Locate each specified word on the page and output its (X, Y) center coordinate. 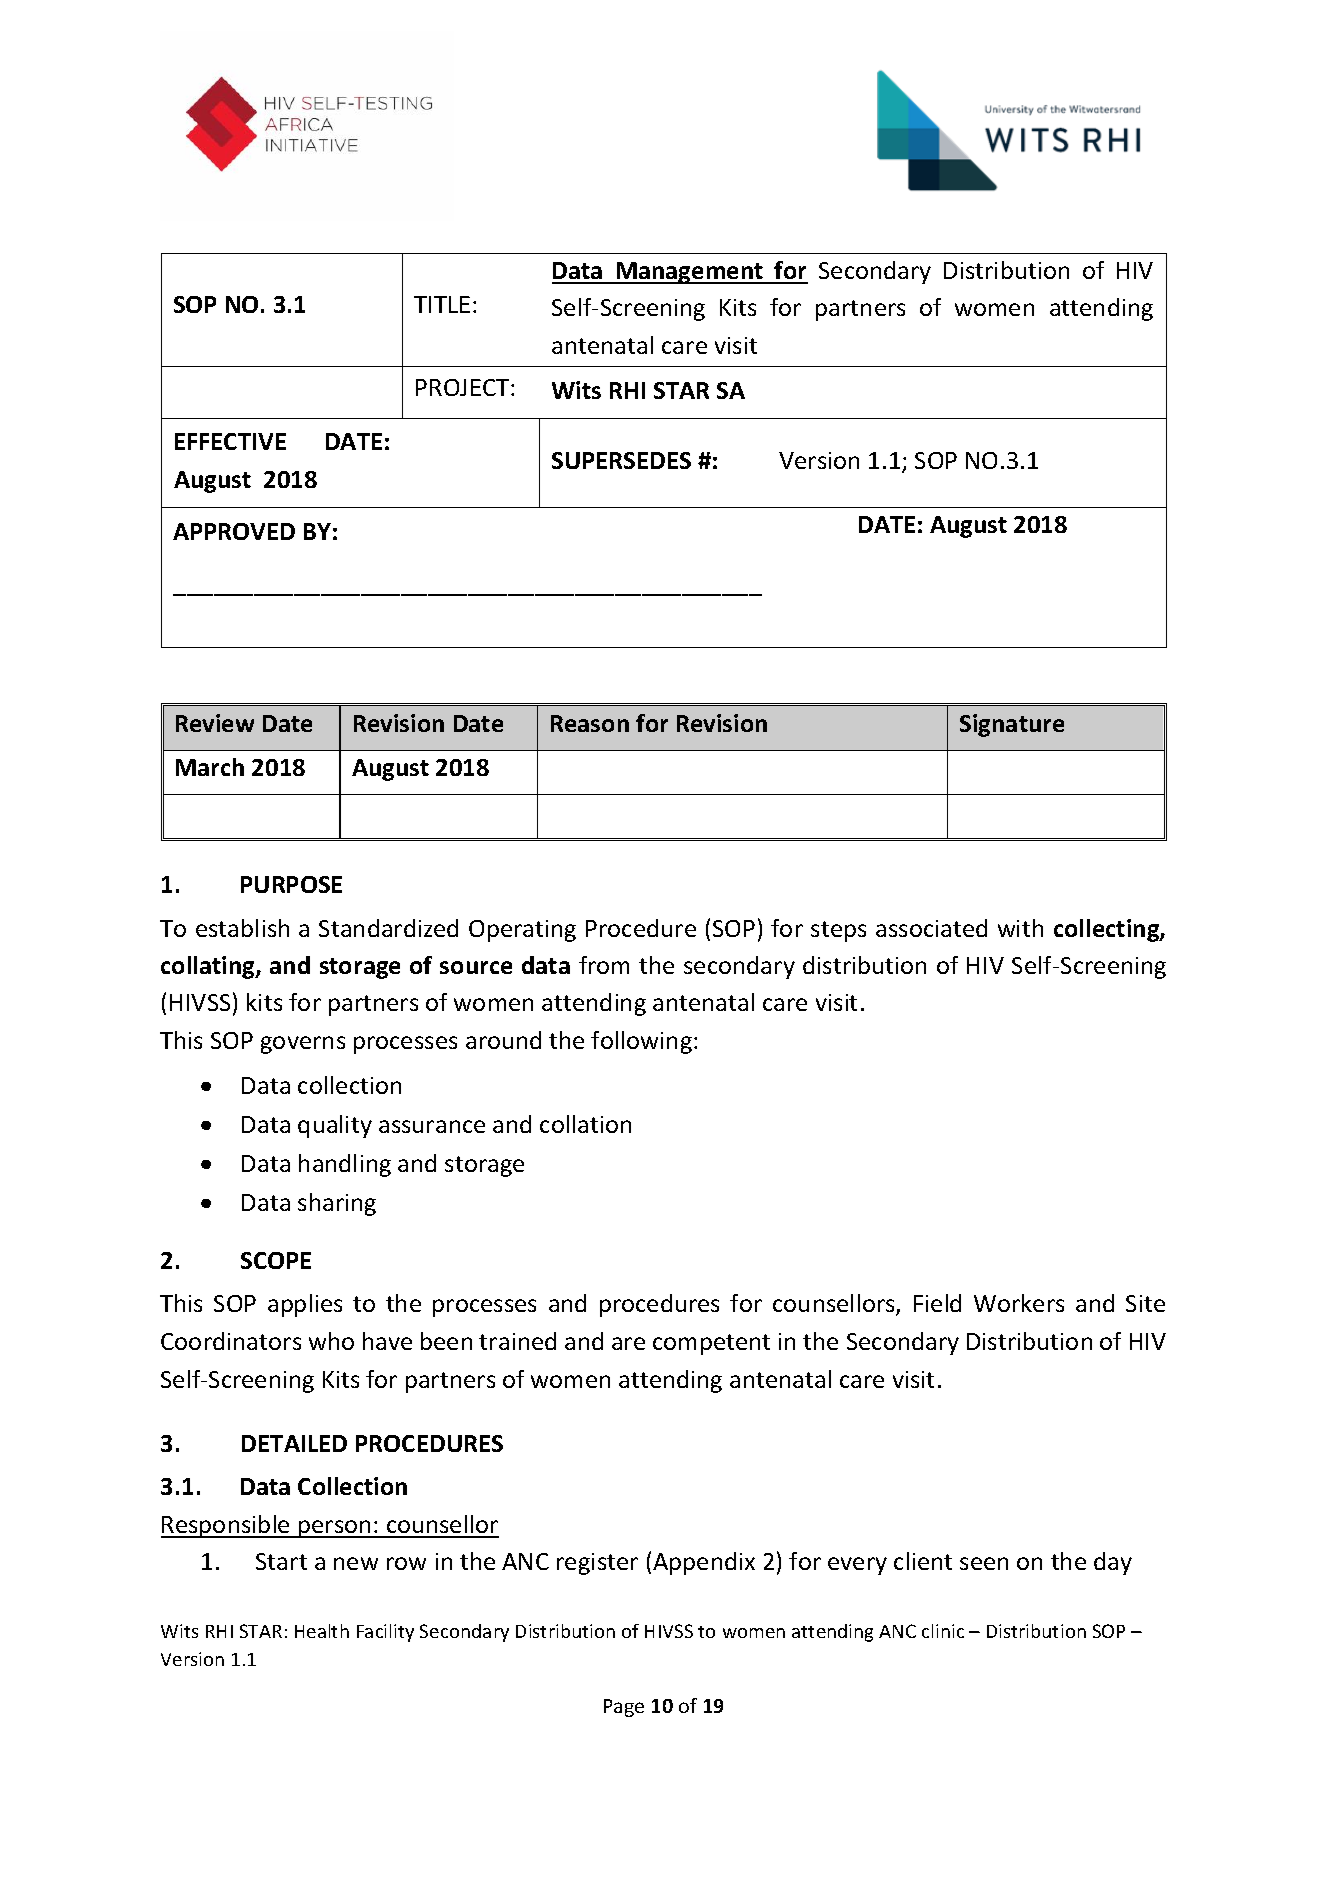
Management (690, 273)
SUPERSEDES (621, 460)
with (1020, 928)
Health (322, 1631)
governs (303, 1045)
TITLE (442, 304)
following (641, 1042)
